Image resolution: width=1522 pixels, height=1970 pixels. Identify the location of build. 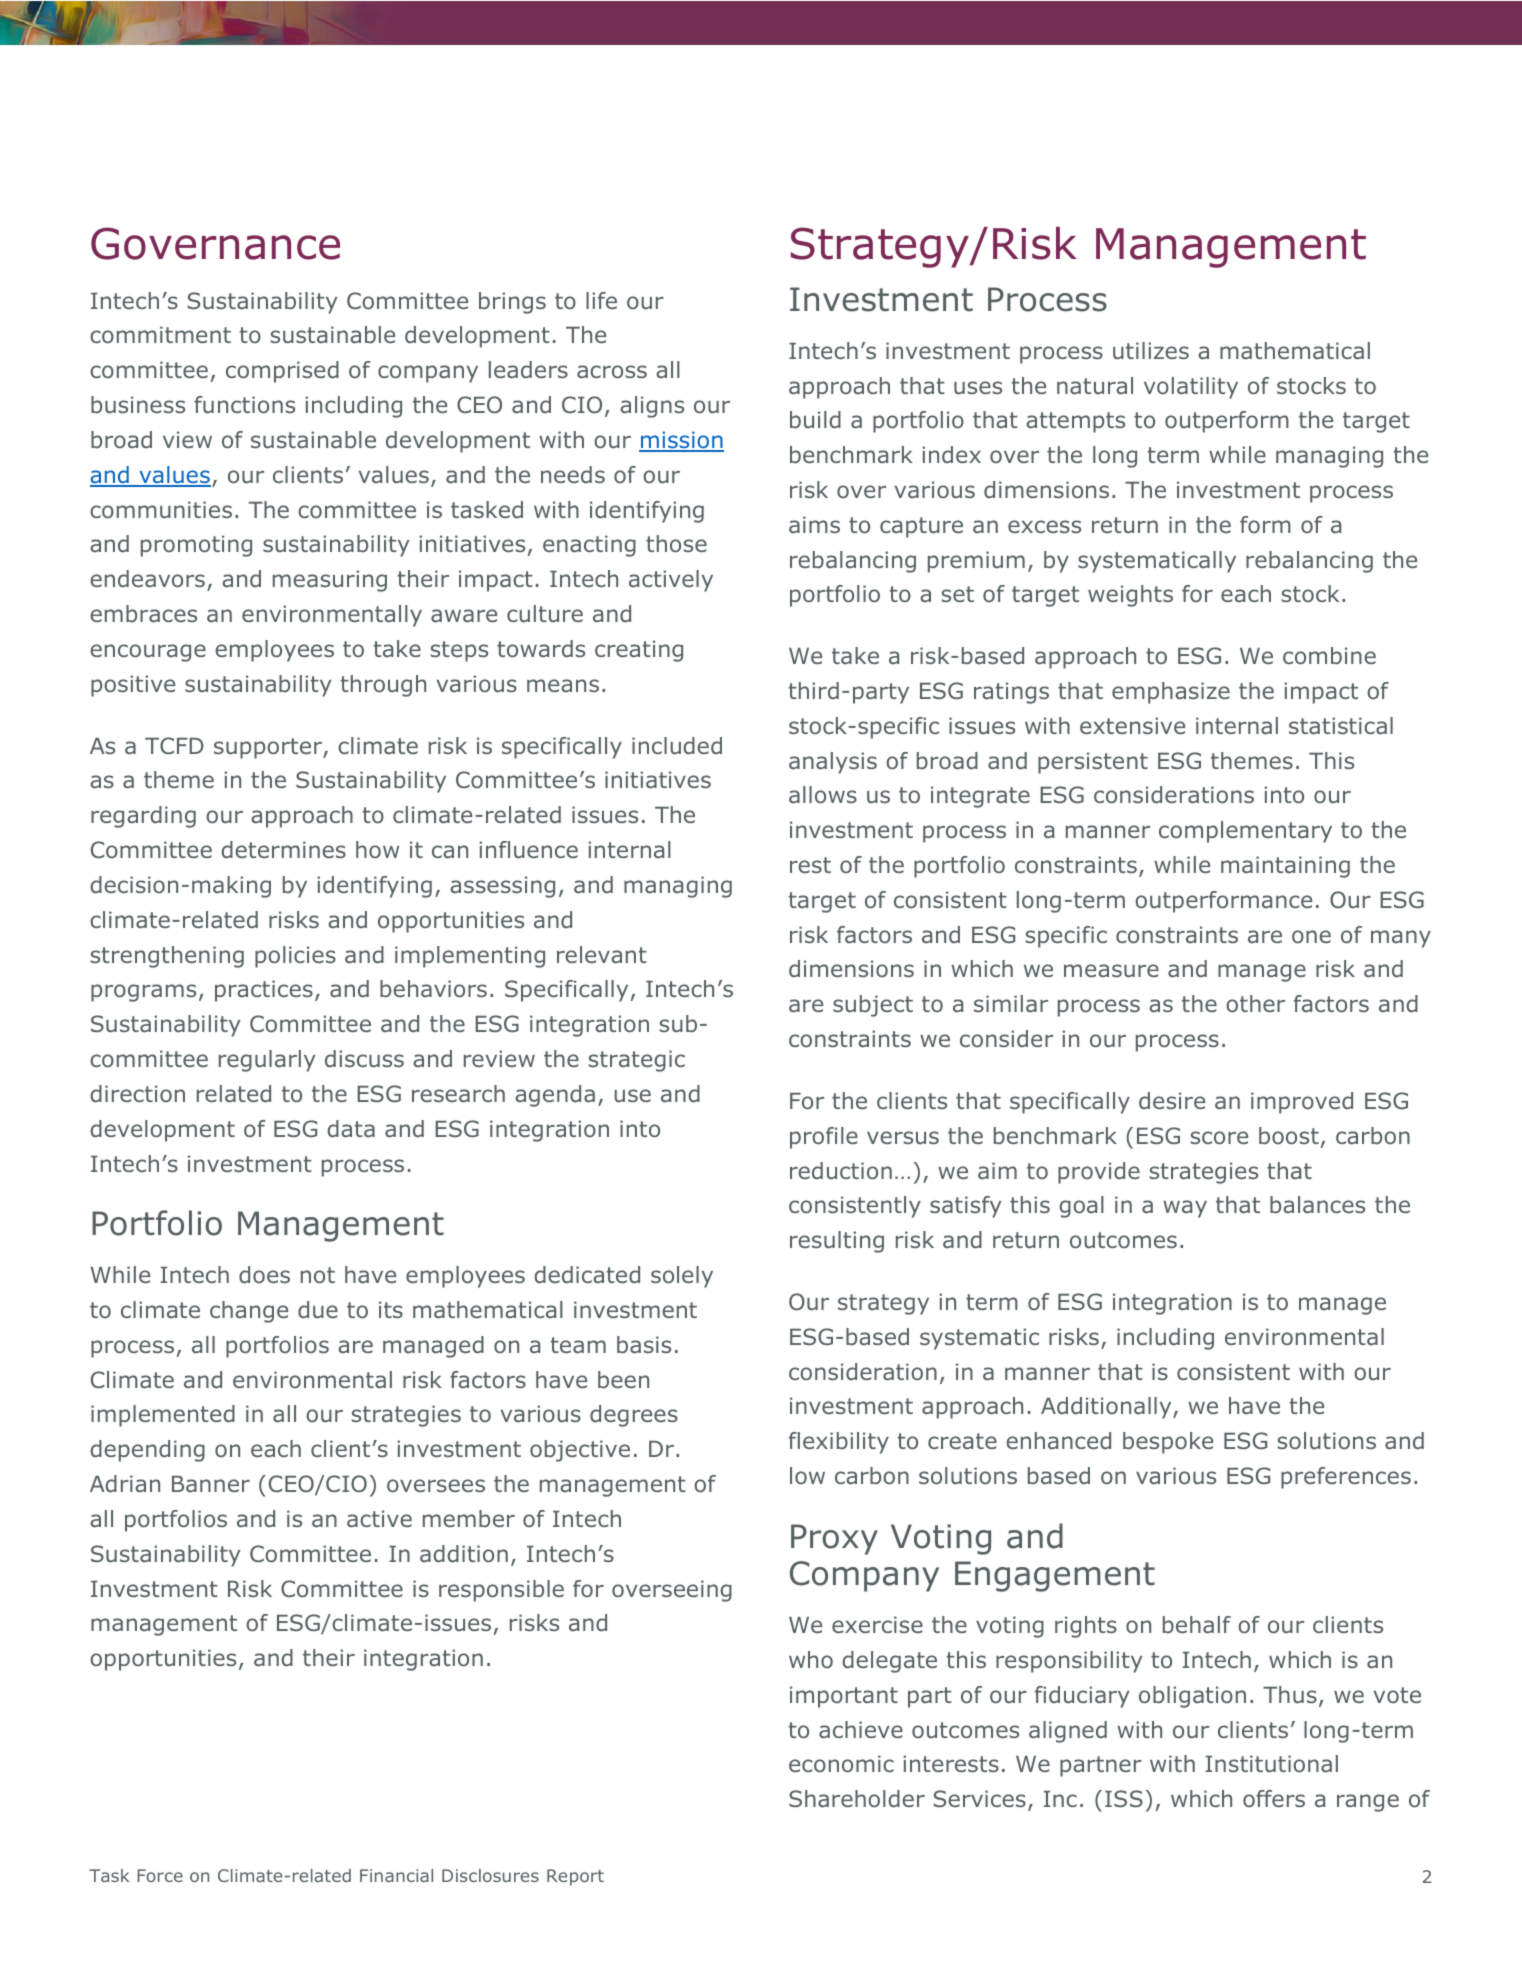
(815, 420).
